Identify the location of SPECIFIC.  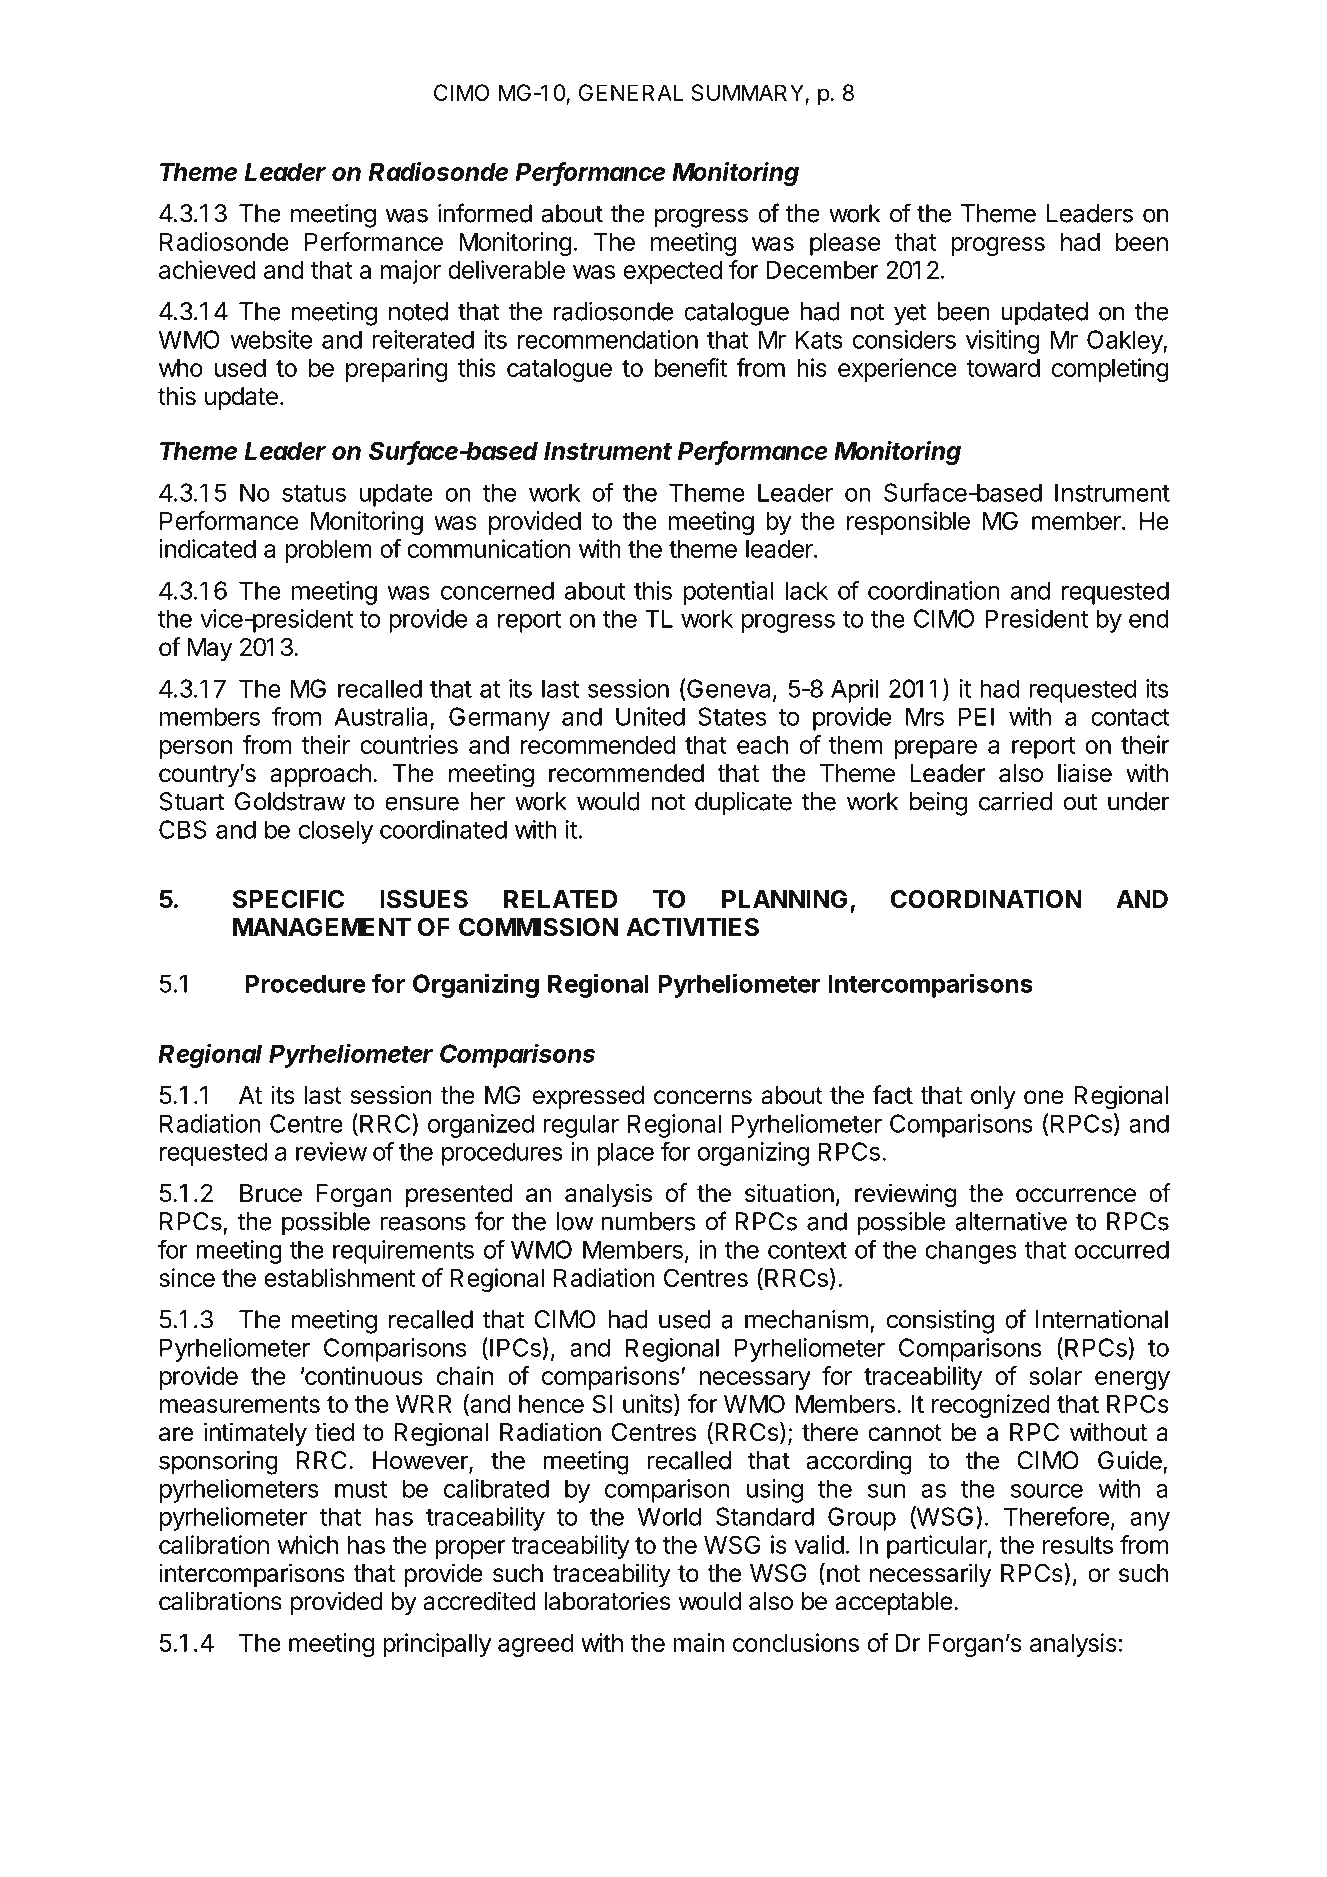
(288, 899).
